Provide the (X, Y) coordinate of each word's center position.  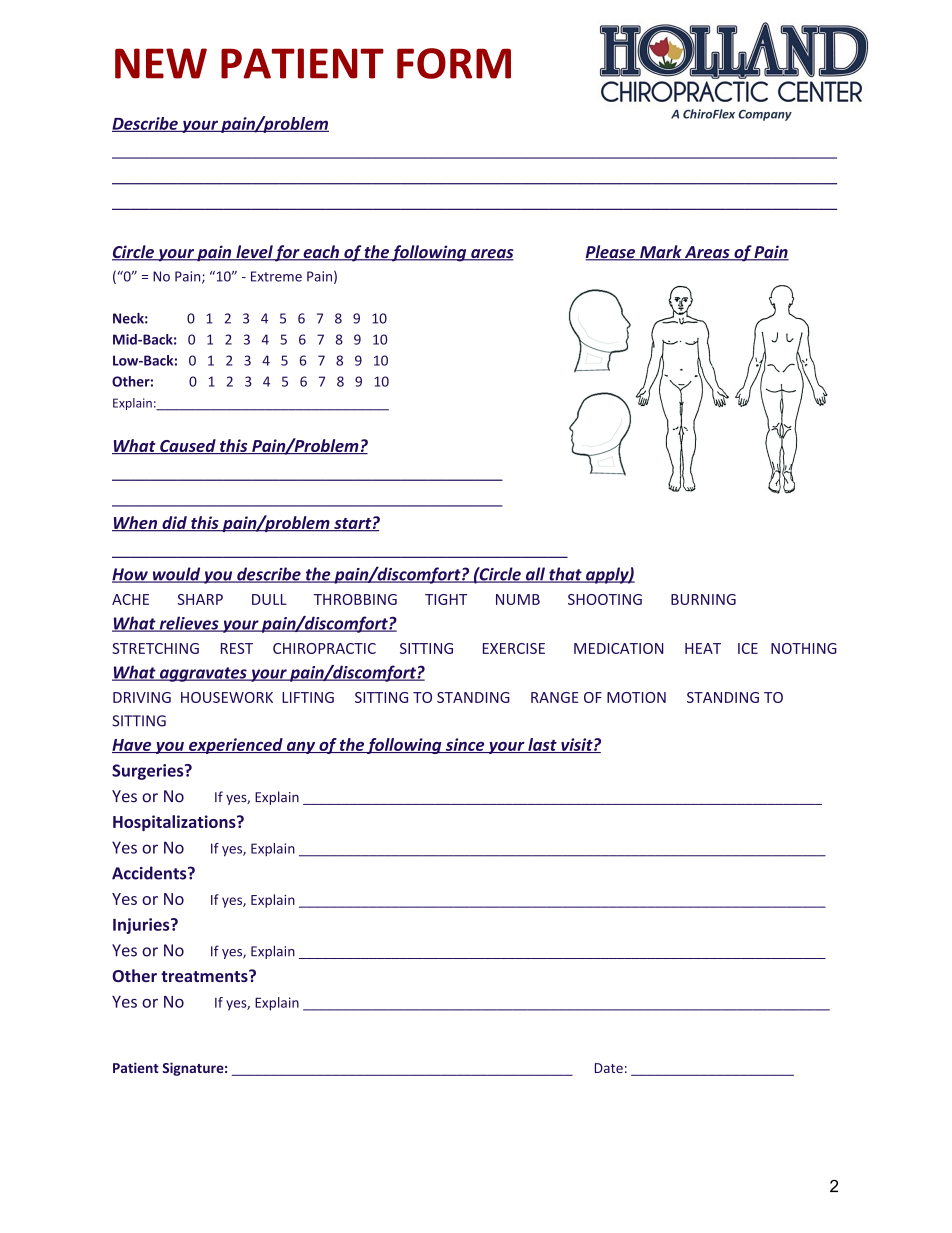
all (535, 575)
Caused (188, 446)
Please (611, 253)
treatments (205, 976)
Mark (661, 253)
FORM (454, 63)
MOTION (636, 697)
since (464, 745)
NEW (161, 63)
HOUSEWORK (227, 697)
